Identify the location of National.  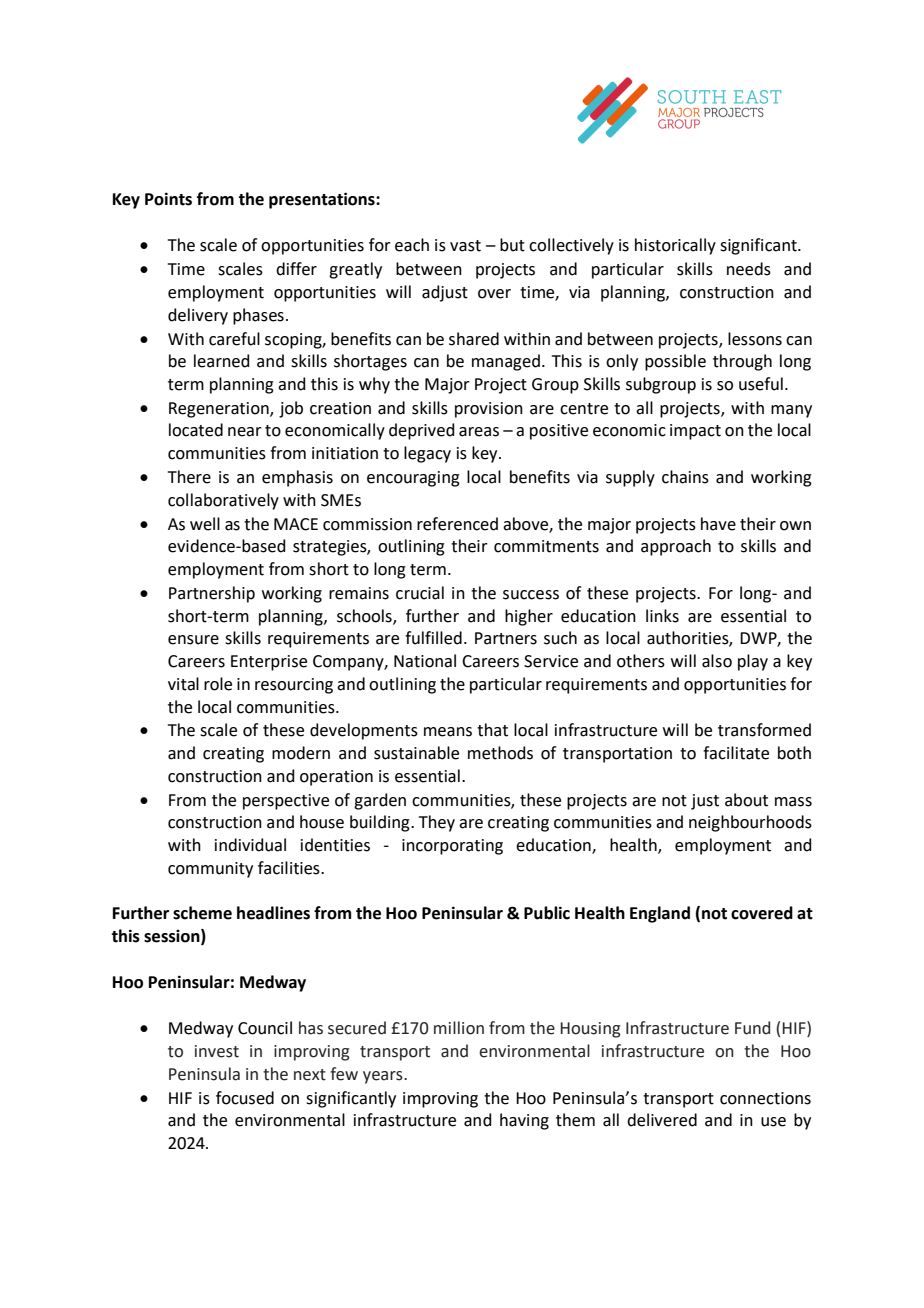
(425, 661).
